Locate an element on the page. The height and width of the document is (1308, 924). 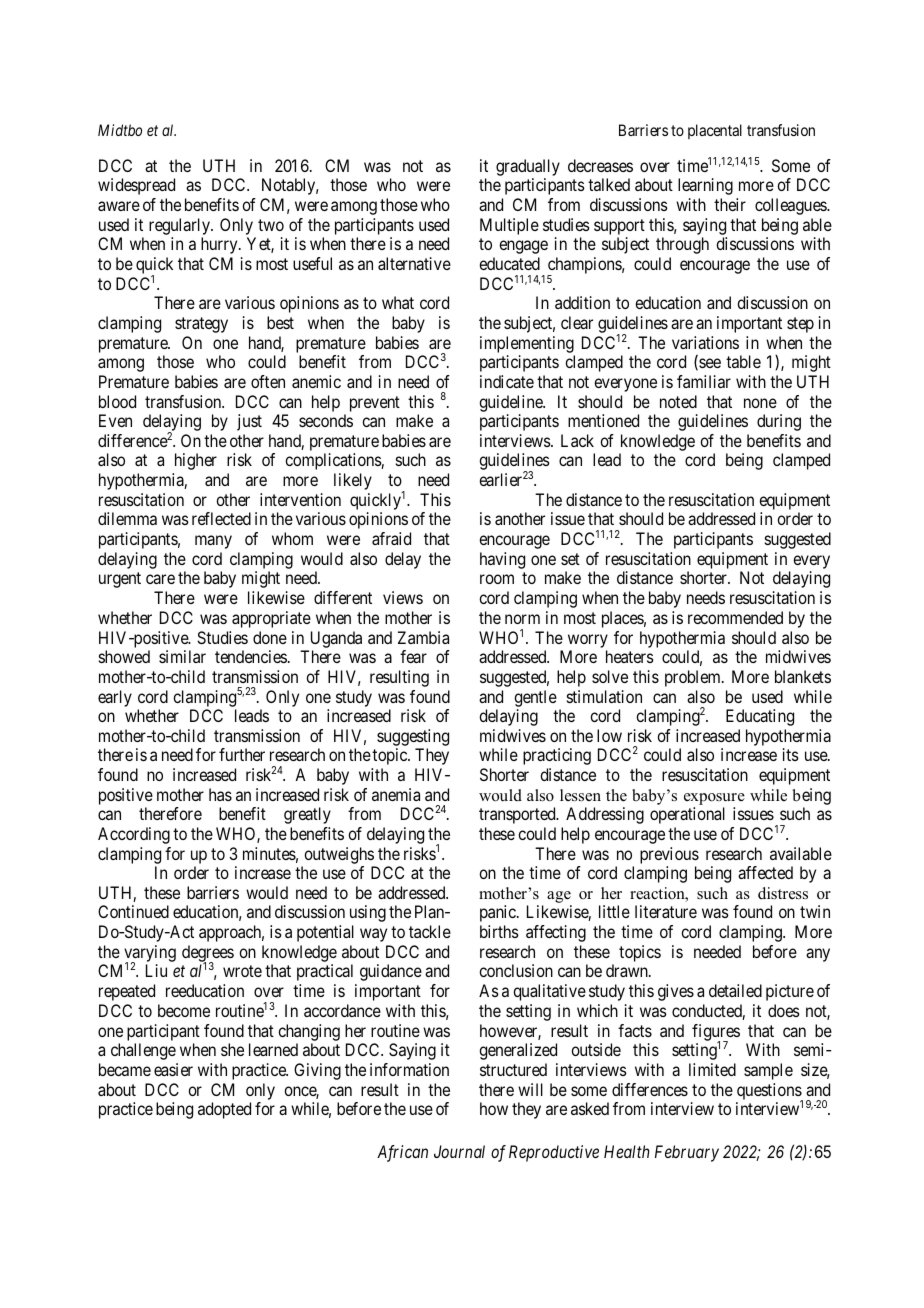
higher is located at coordinates (196, 461).
